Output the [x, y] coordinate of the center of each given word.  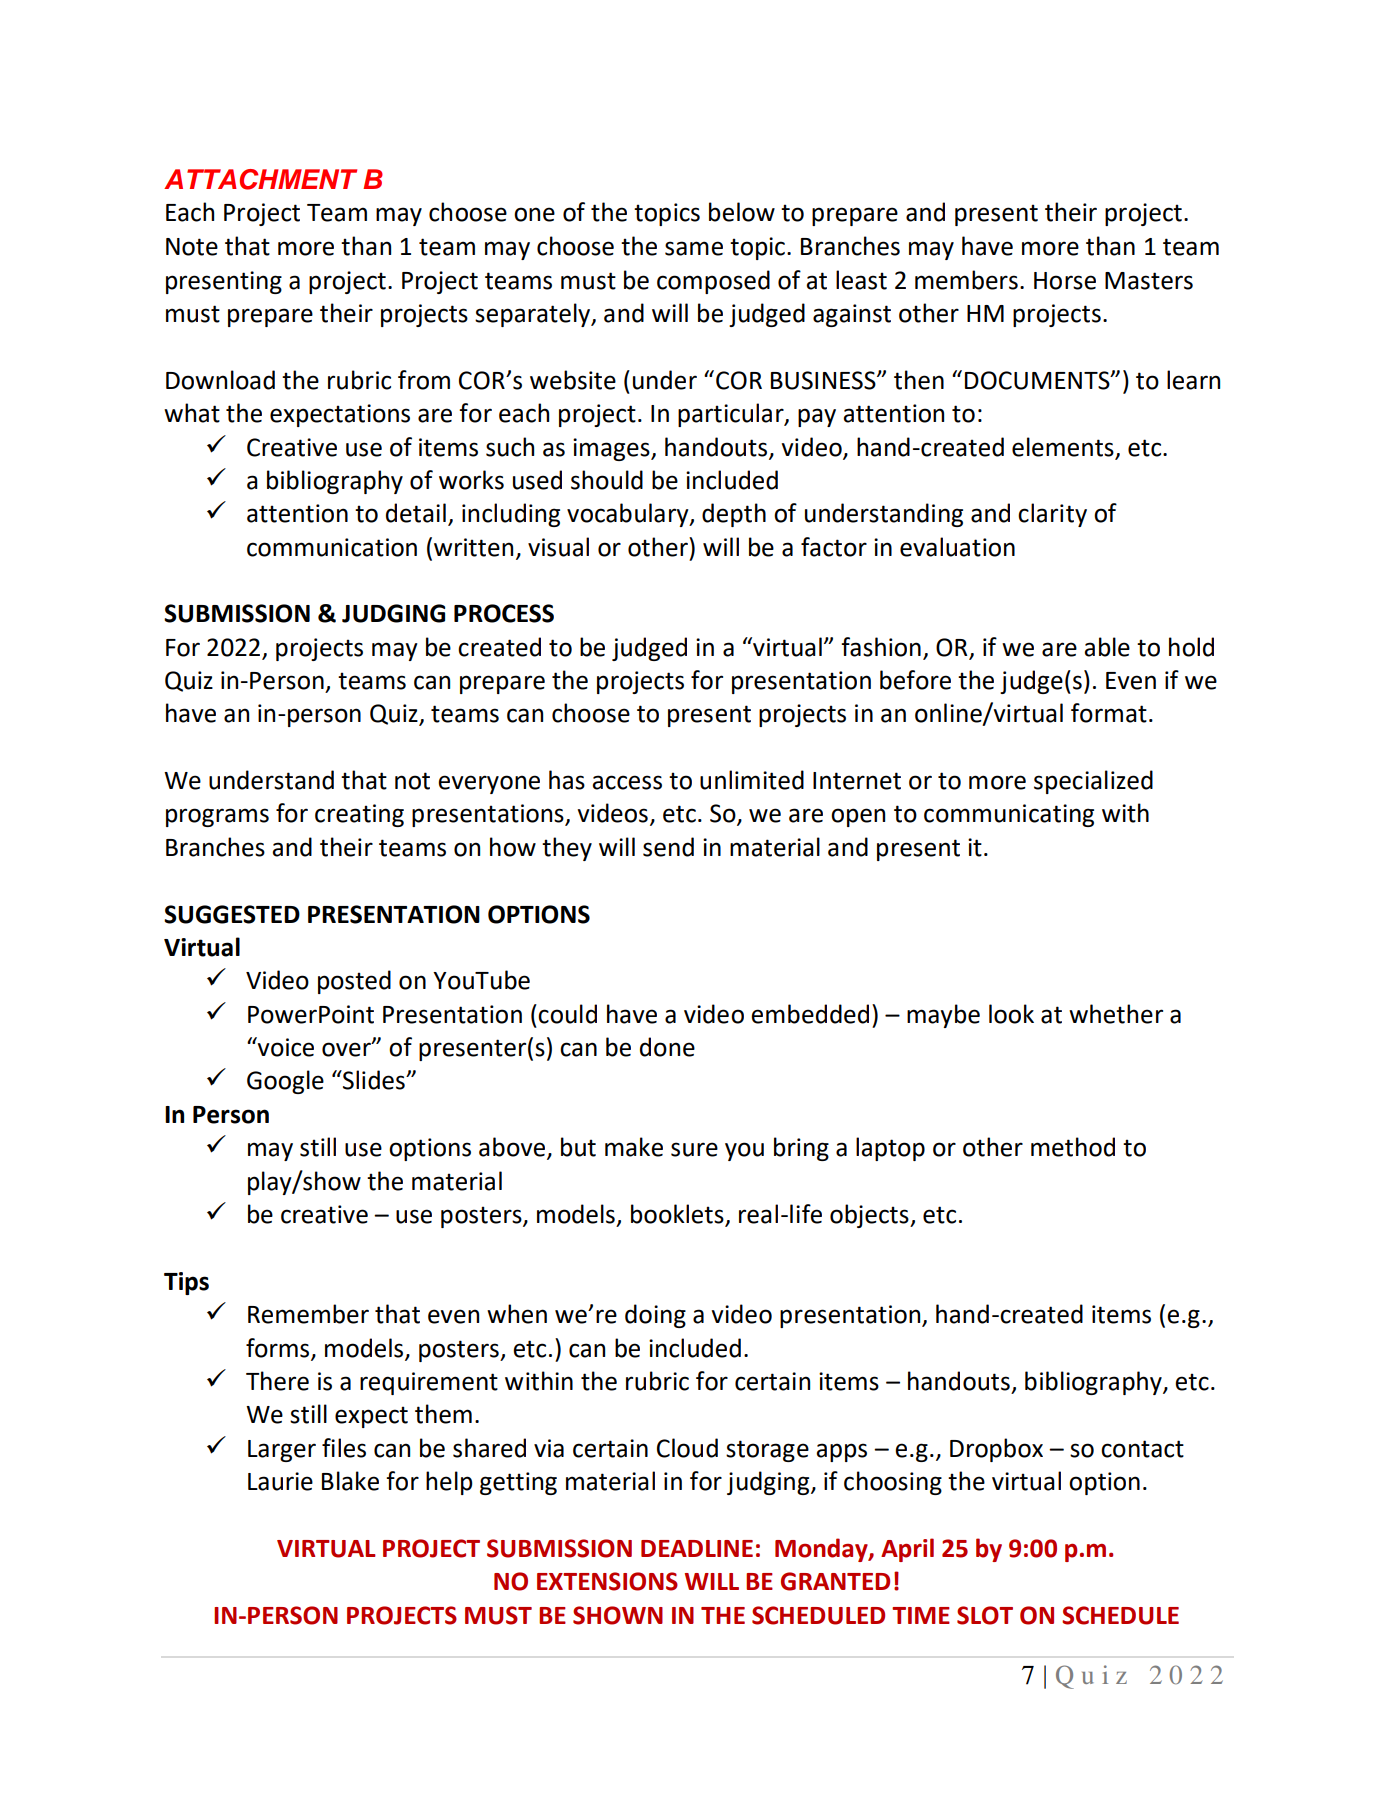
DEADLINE [697, 1548]
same [694, 248]
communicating [1009, 815]
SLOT [985, 1615]
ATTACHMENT [260, 179]
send [668, 847]
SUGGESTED [232, 914]
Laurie [280, 1481]
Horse [1065, 281]
